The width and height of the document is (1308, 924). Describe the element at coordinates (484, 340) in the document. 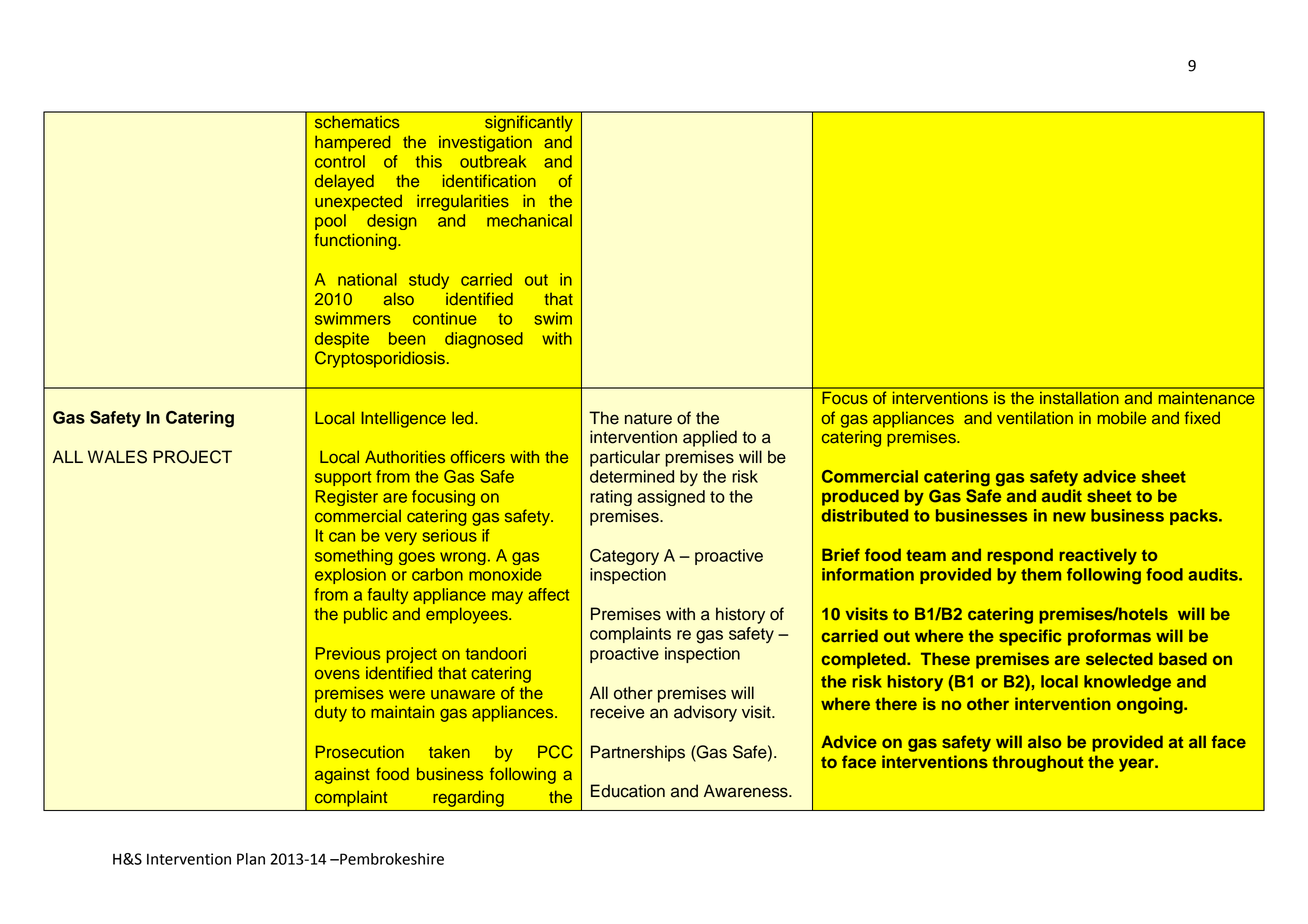

I see `diagnosed` at that location.
